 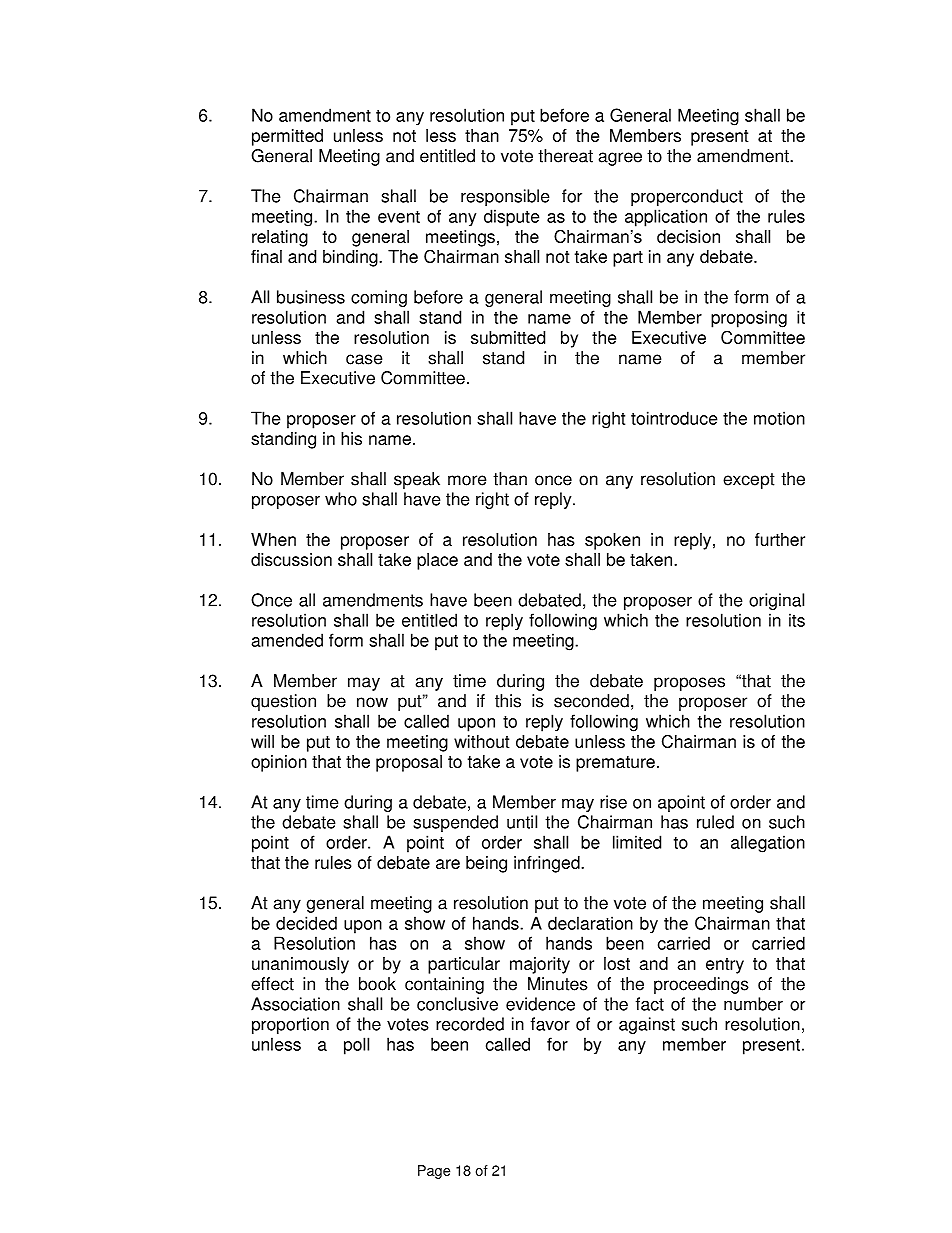 I want to click on decision, so click(x=688, y=236).
